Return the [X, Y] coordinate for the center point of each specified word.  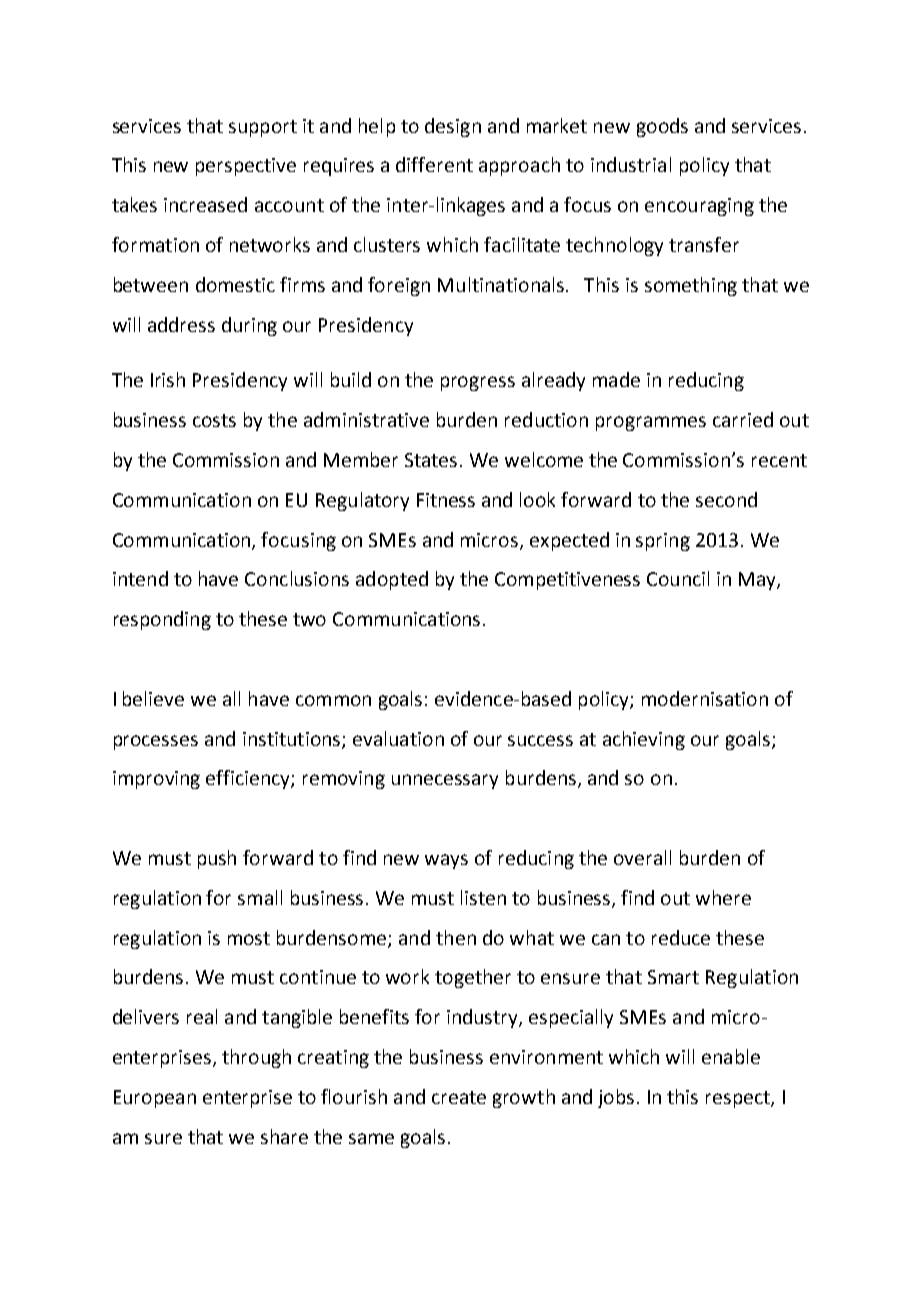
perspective [246, 167]
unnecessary [445, 781]
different [434, 164]
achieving [644, 740]
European [155, 1099]
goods [662, 127]
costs [214, 420]
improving [156, 780]
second [726, 499]
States [431, 460]
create [459, 1097]
